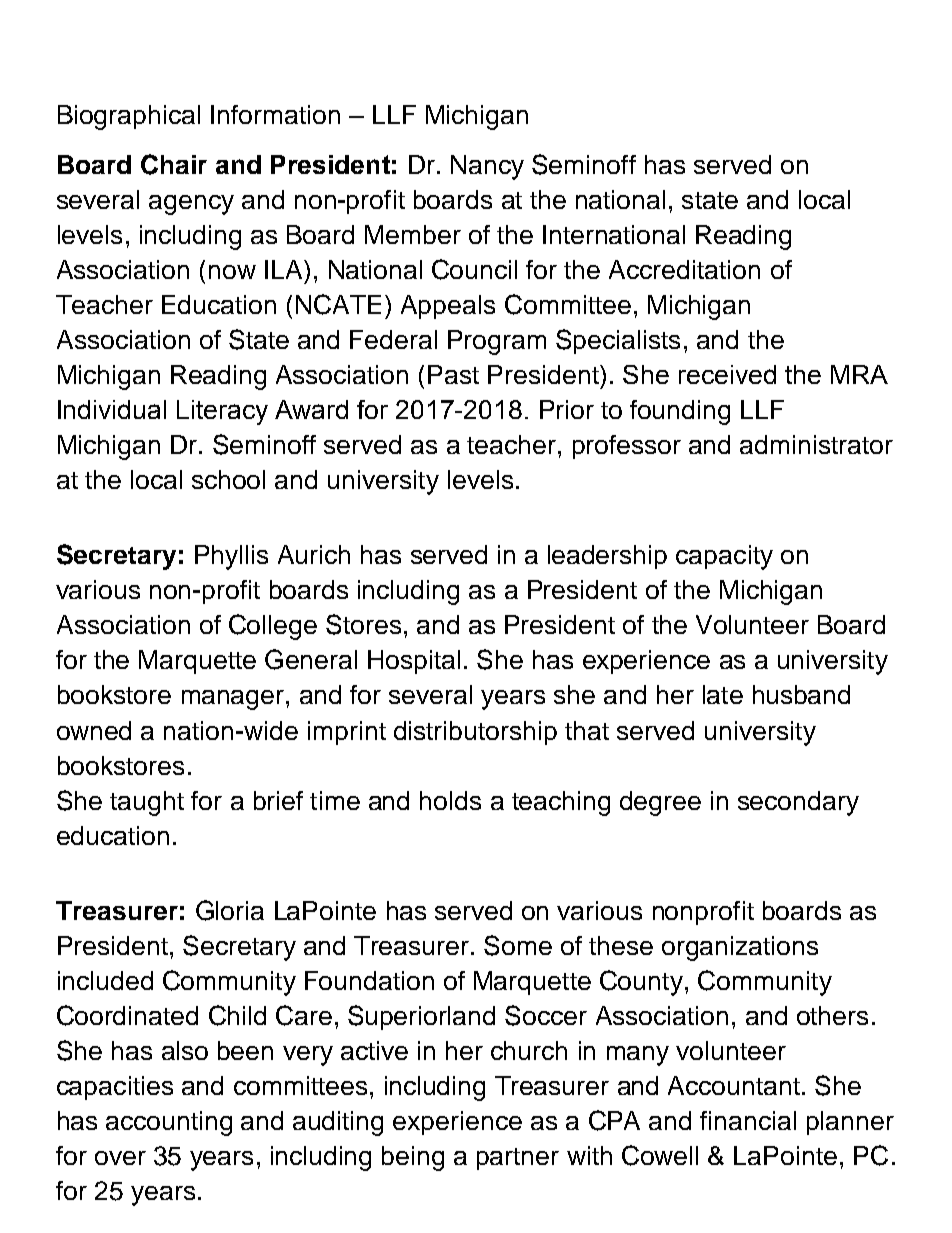 The height and width of the image is (1233, 952). I want to click on husband, so click(801, 694).
